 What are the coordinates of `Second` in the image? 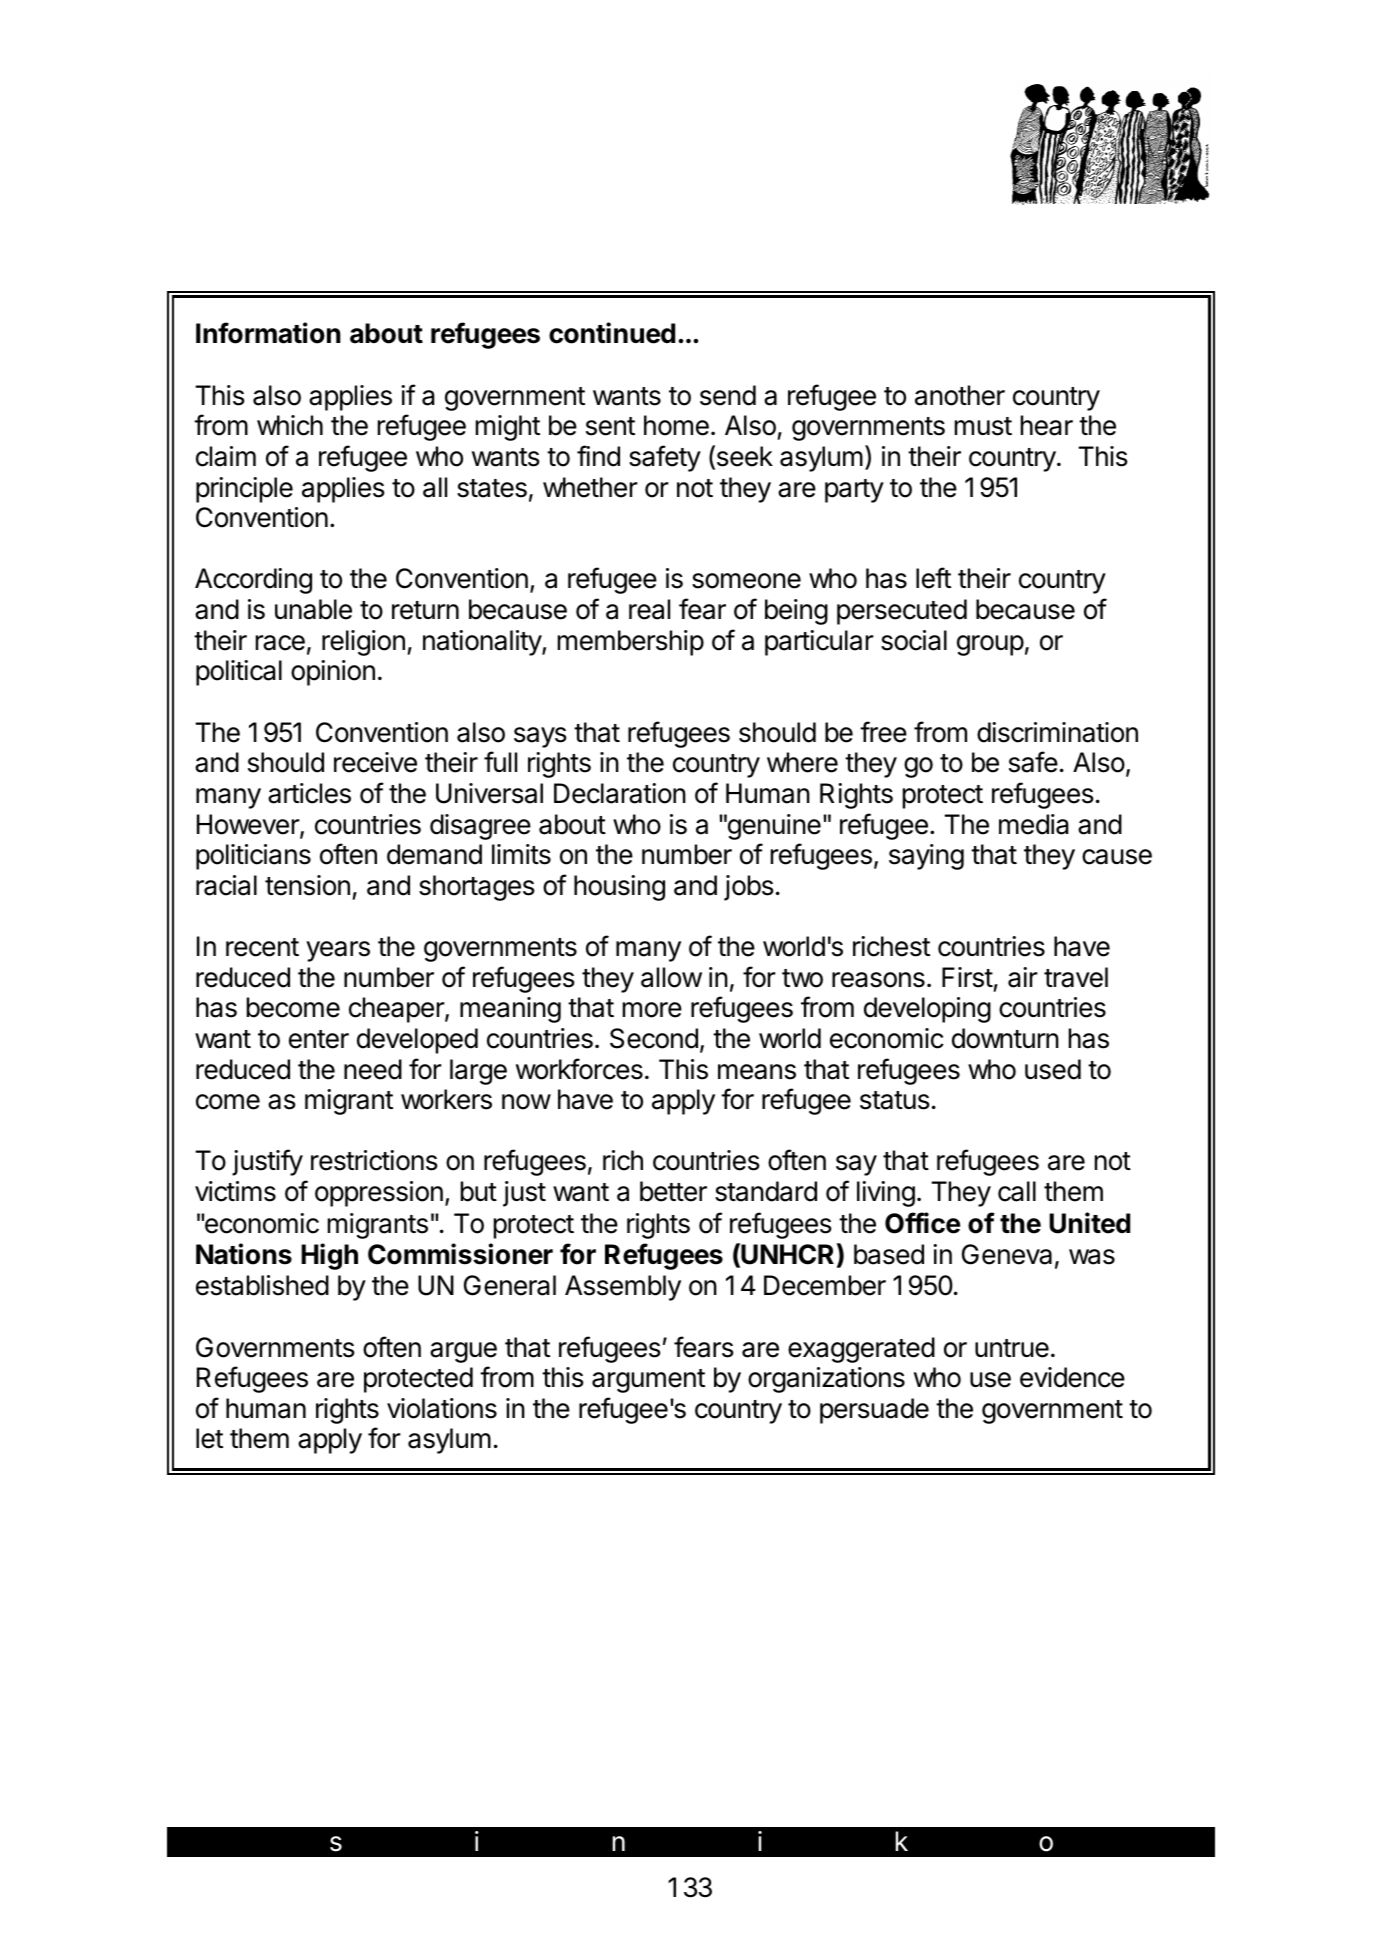 It's located at (654, 1038).
